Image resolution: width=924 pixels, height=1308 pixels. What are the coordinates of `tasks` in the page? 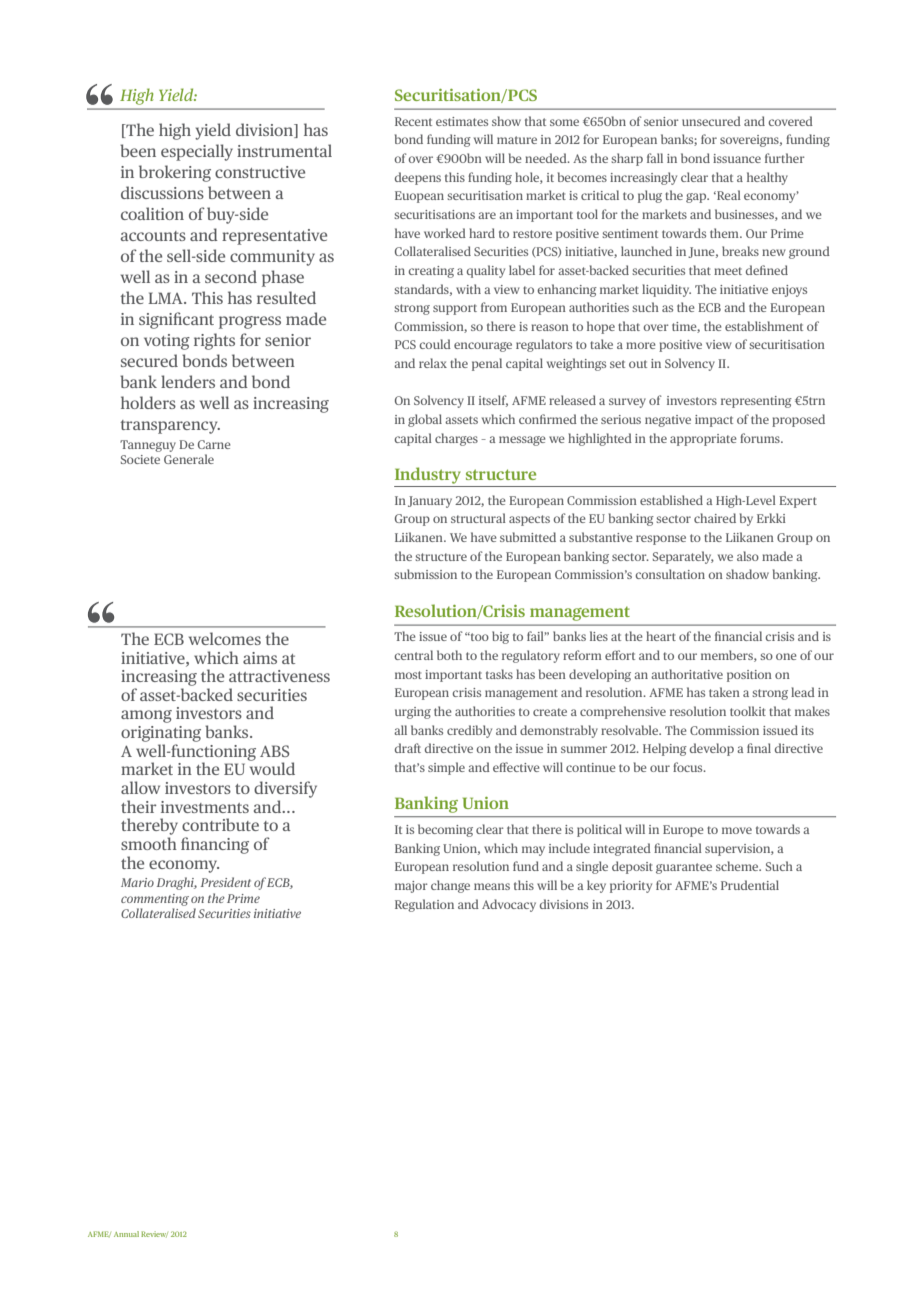 It's located at (499, 674).
